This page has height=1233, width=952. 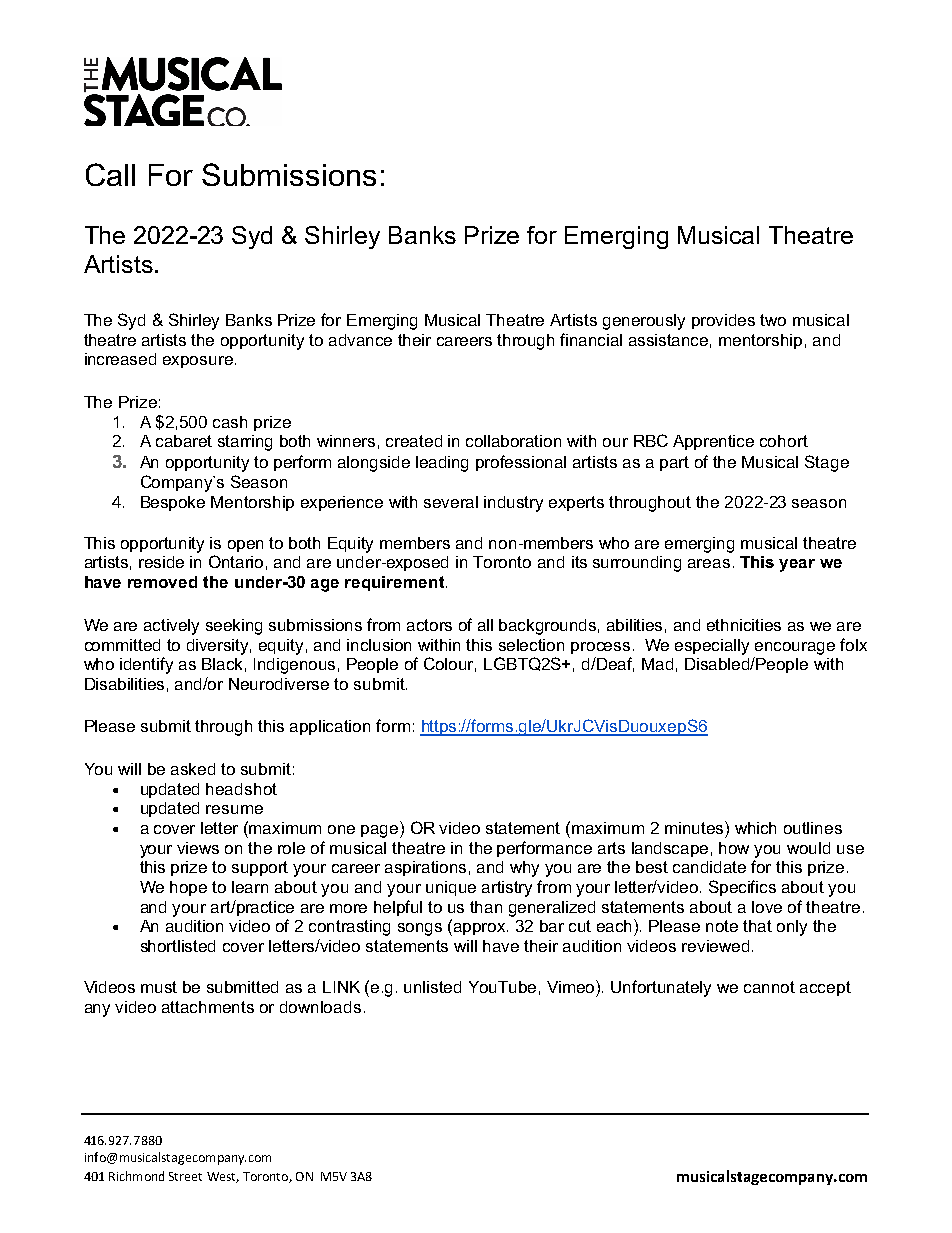 What do you see at coordinates (198, 848) in the page?
I see `views` at bounding box center [198, 848].
